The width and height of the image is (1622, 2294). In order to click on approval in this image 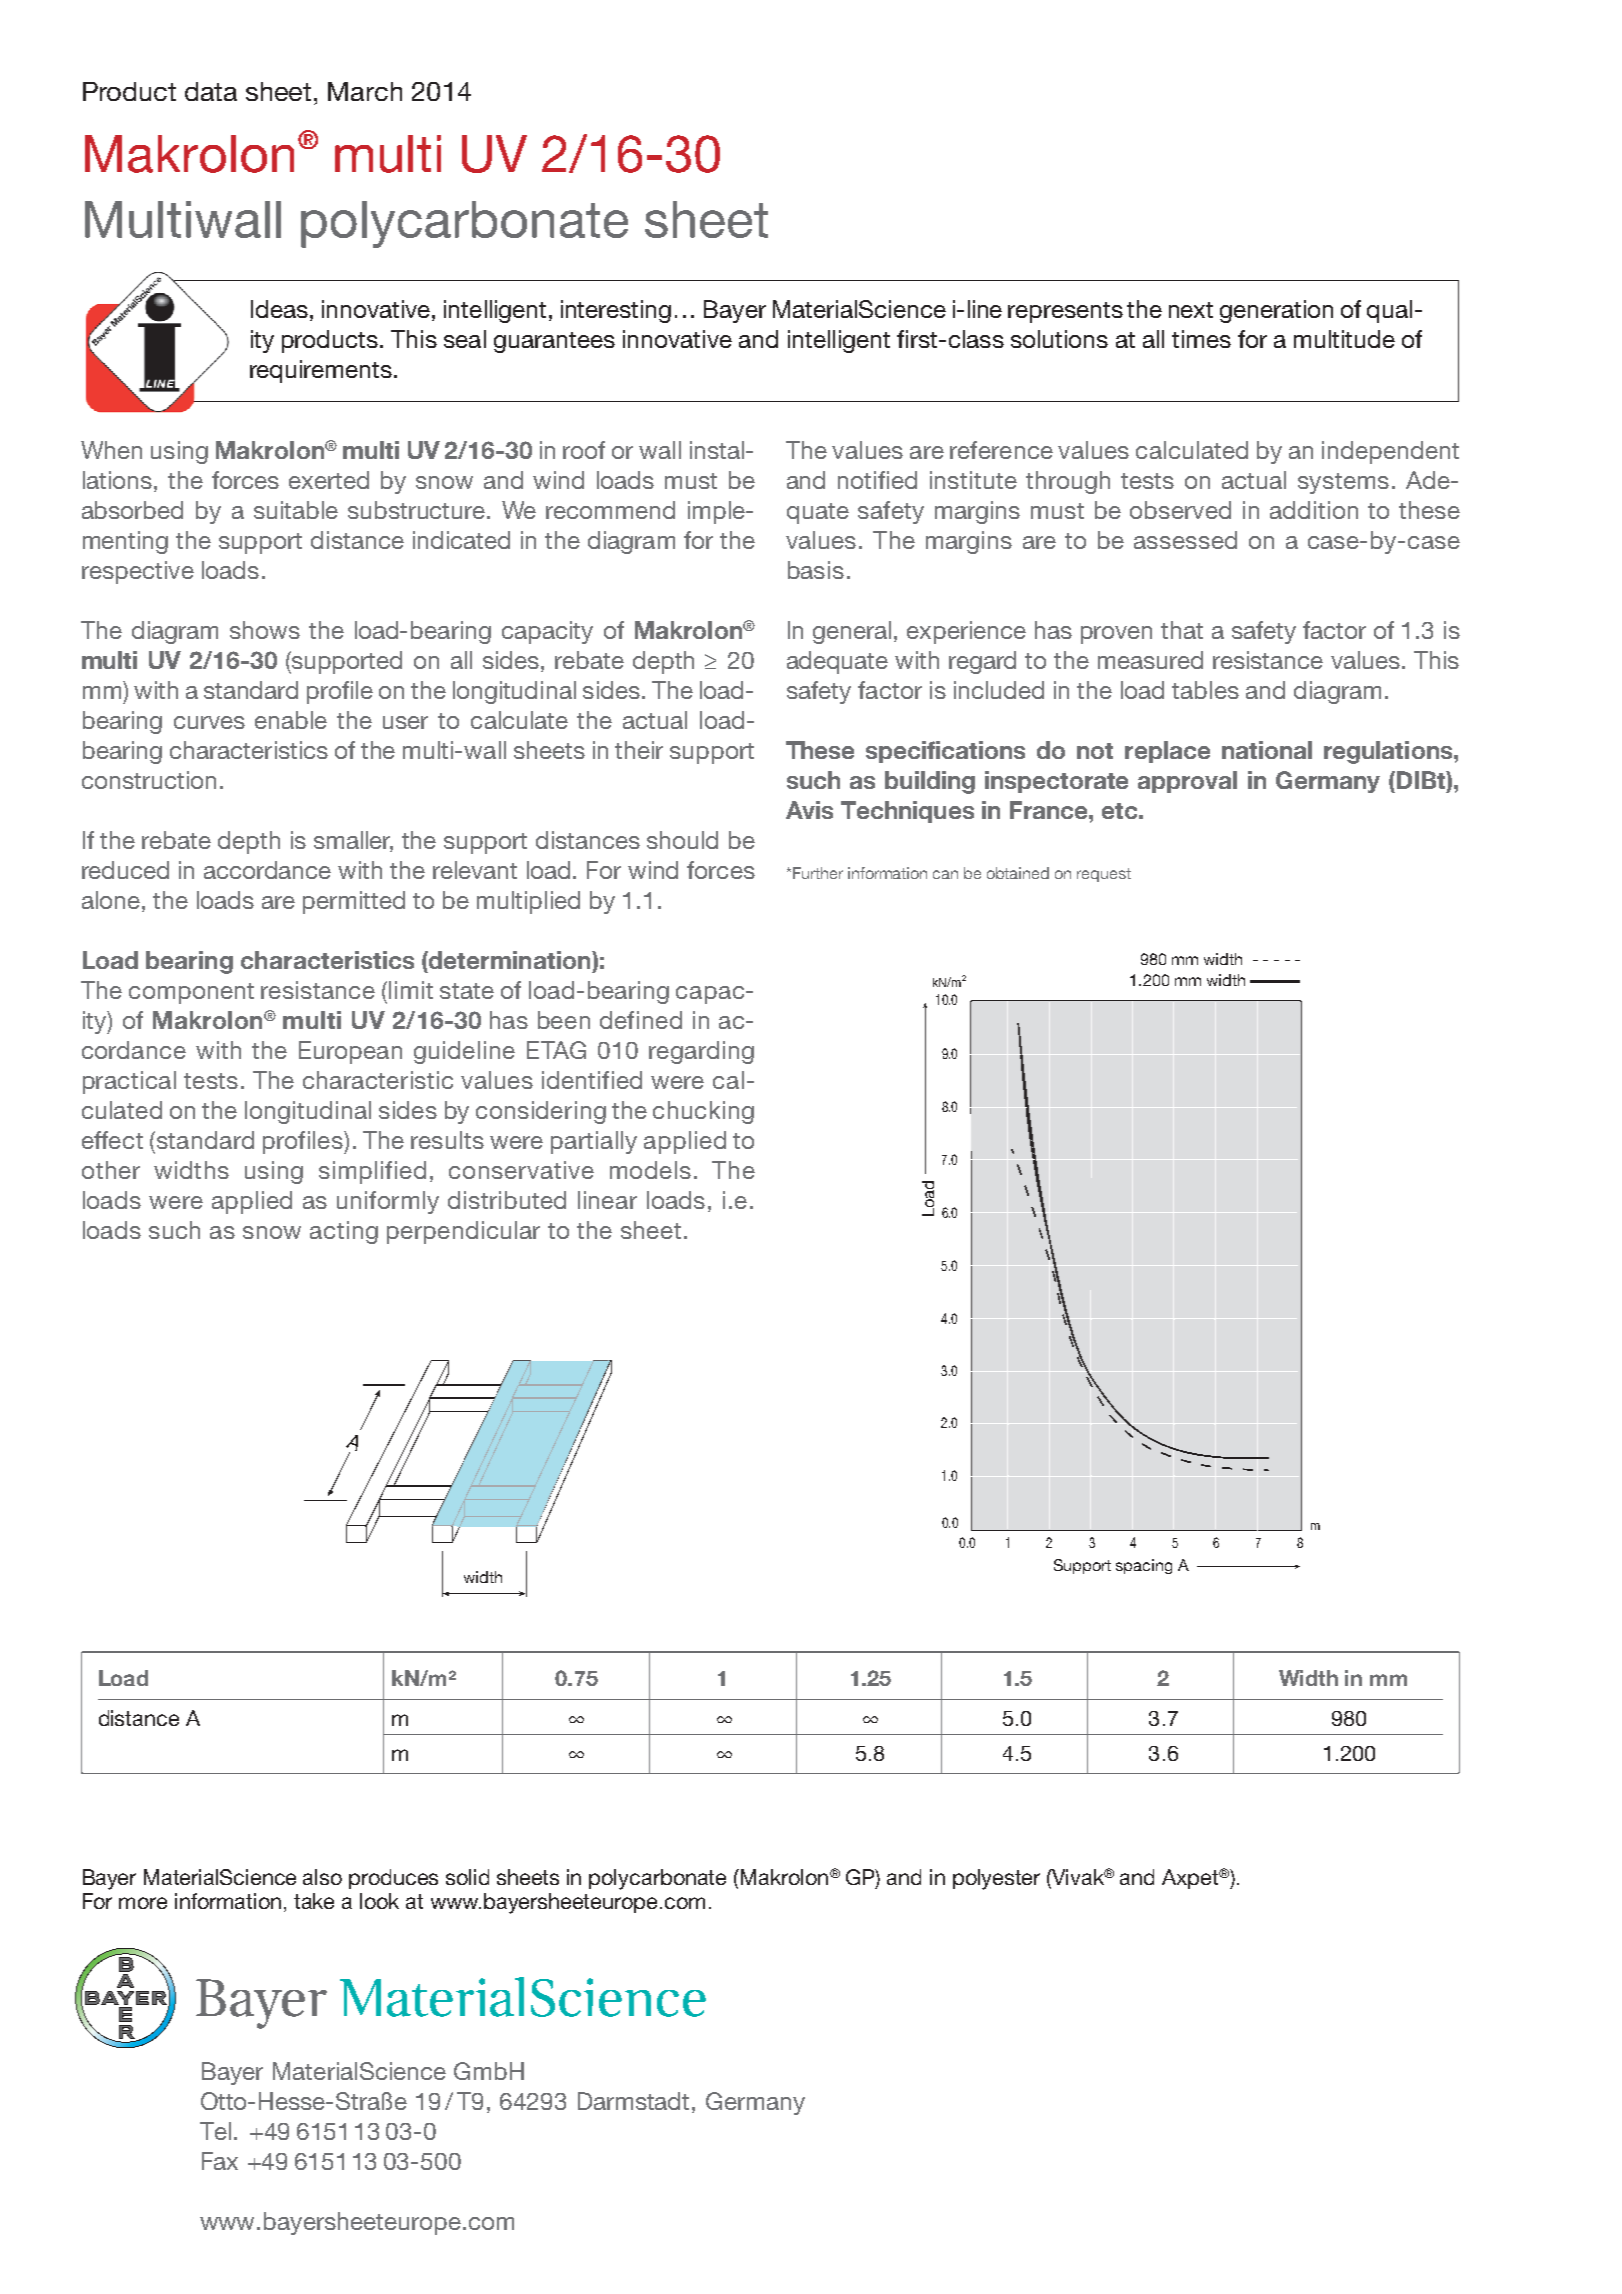, I will do `click(1187, 782)`.
